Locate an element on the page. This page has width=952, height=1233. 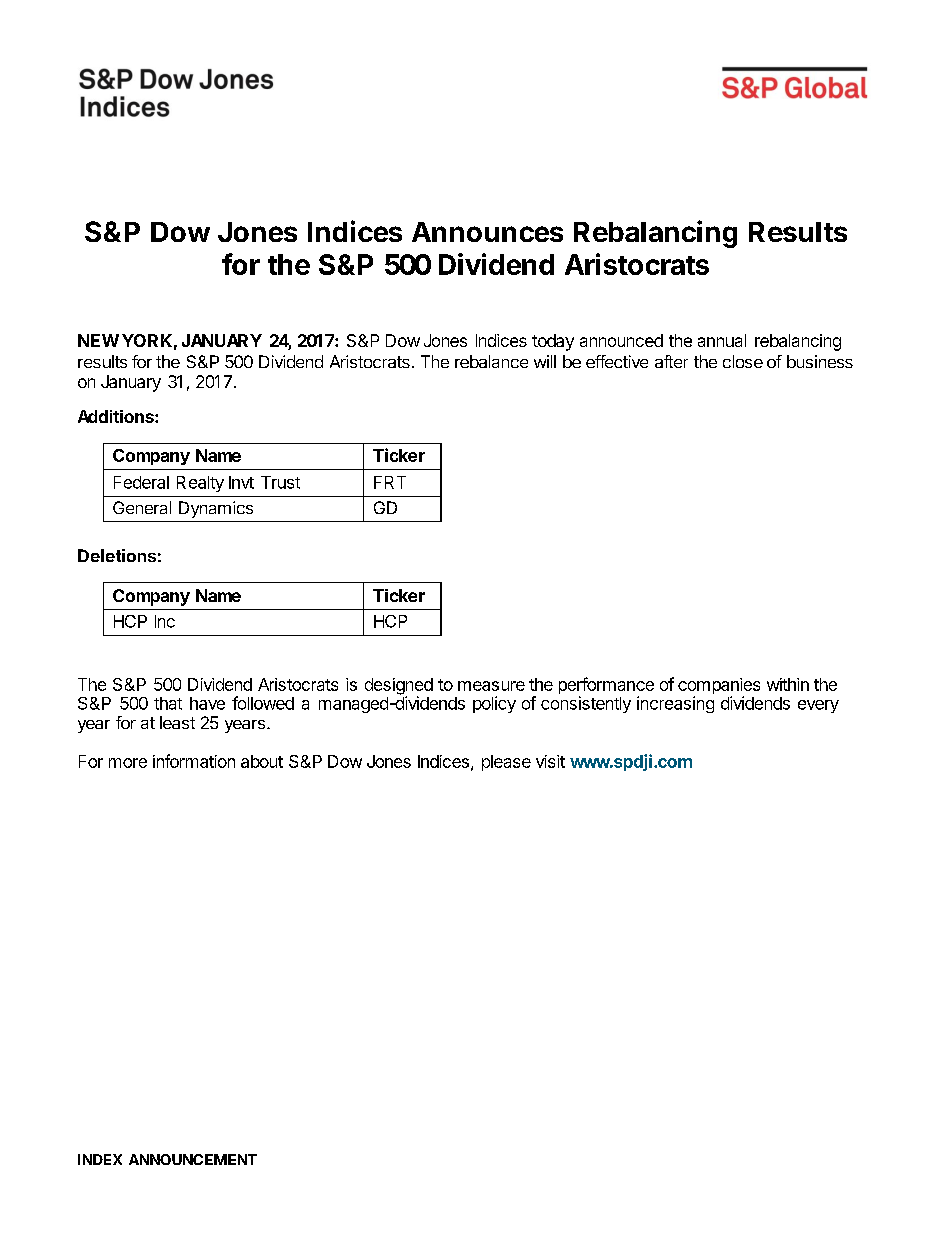
ANNOUNCEMENT is located at coordinates (193, 1159).
